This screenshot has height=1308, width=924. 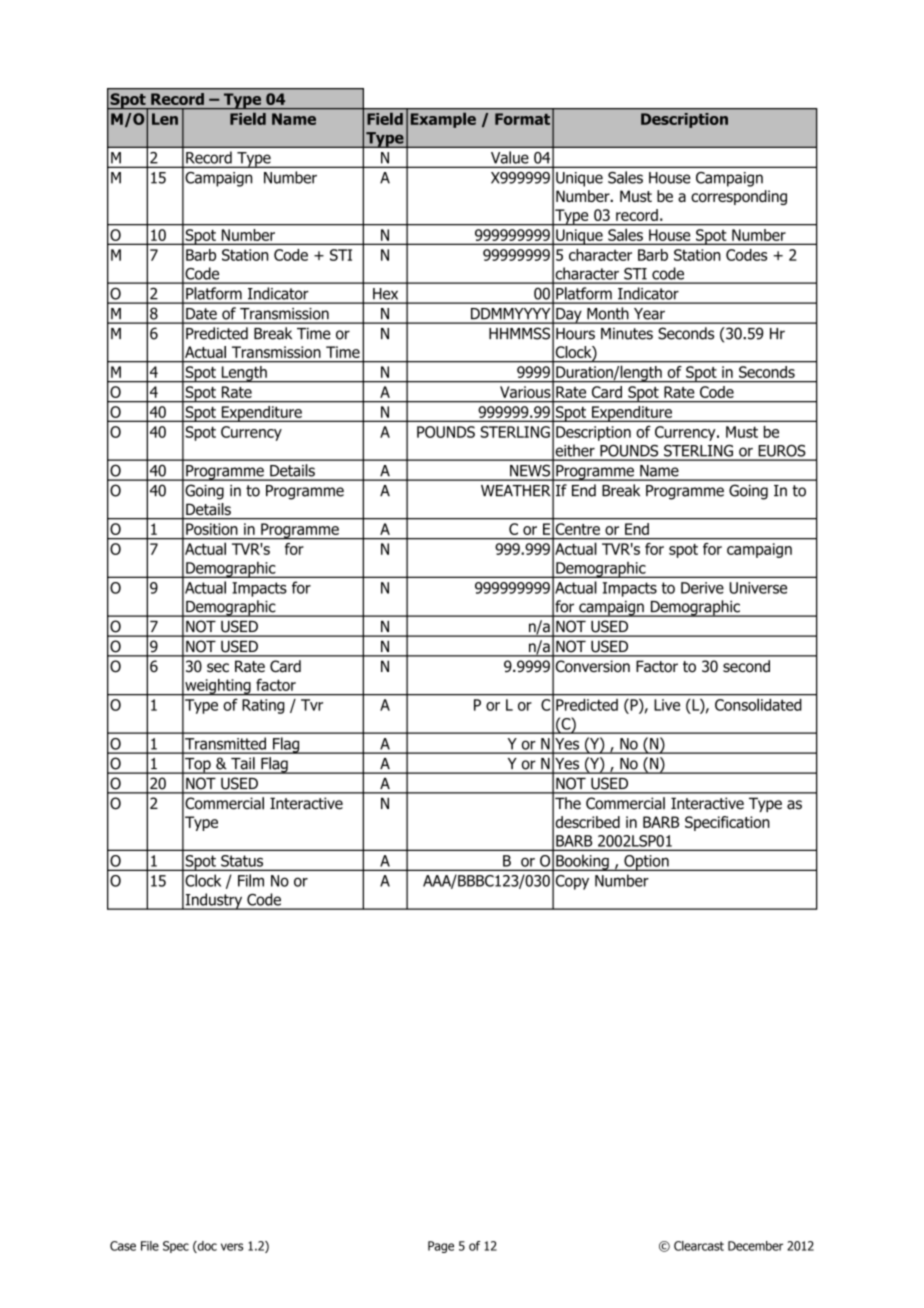 What do you see at coordinates (441, 1247) in the screenshot?
I see `Page` at bounding box center [441, 1247].
